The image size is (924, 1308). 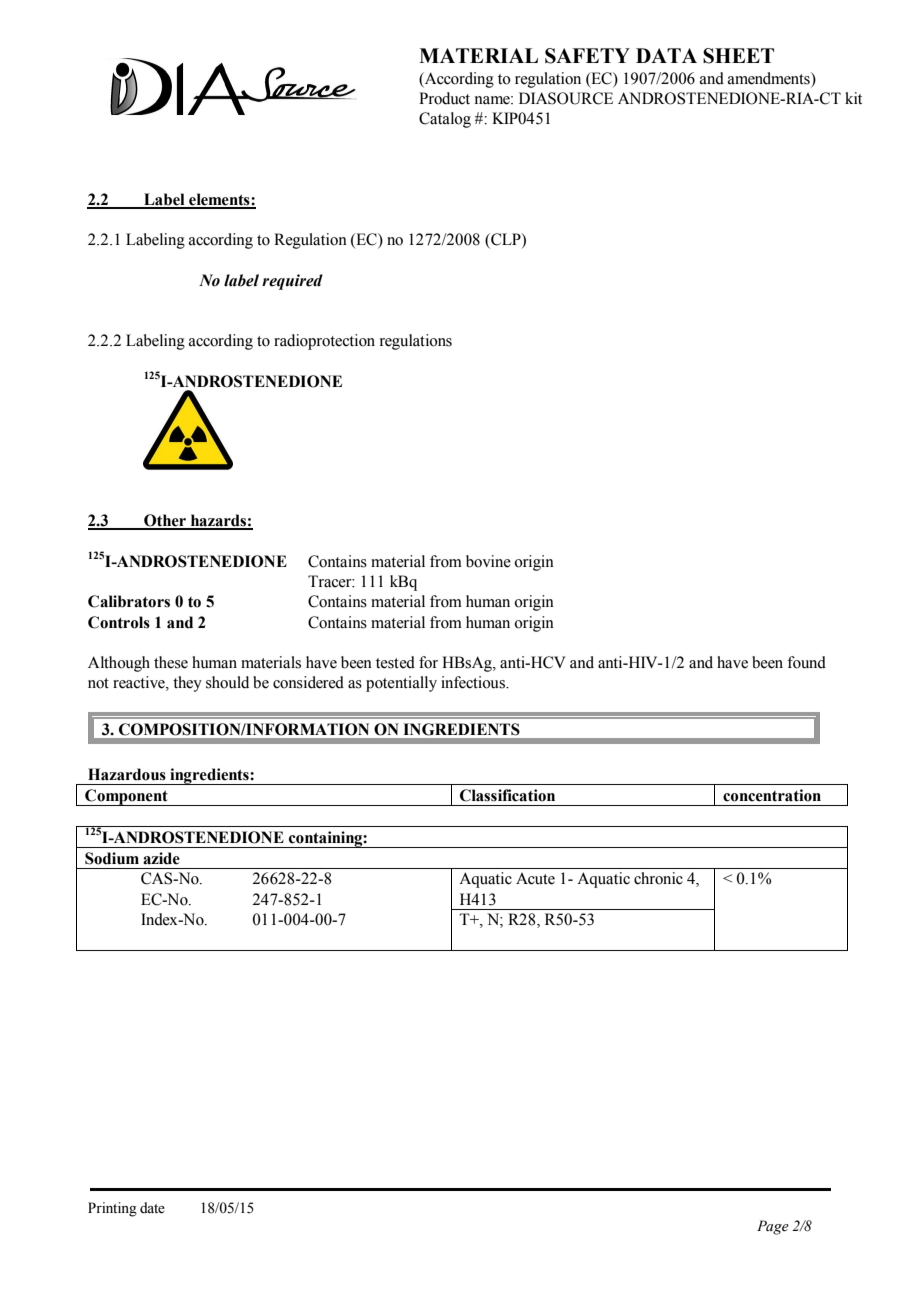 What do you see at coordinates (292, 282) in the screenshot?
I see `required` at bounding box center [292, 282].
